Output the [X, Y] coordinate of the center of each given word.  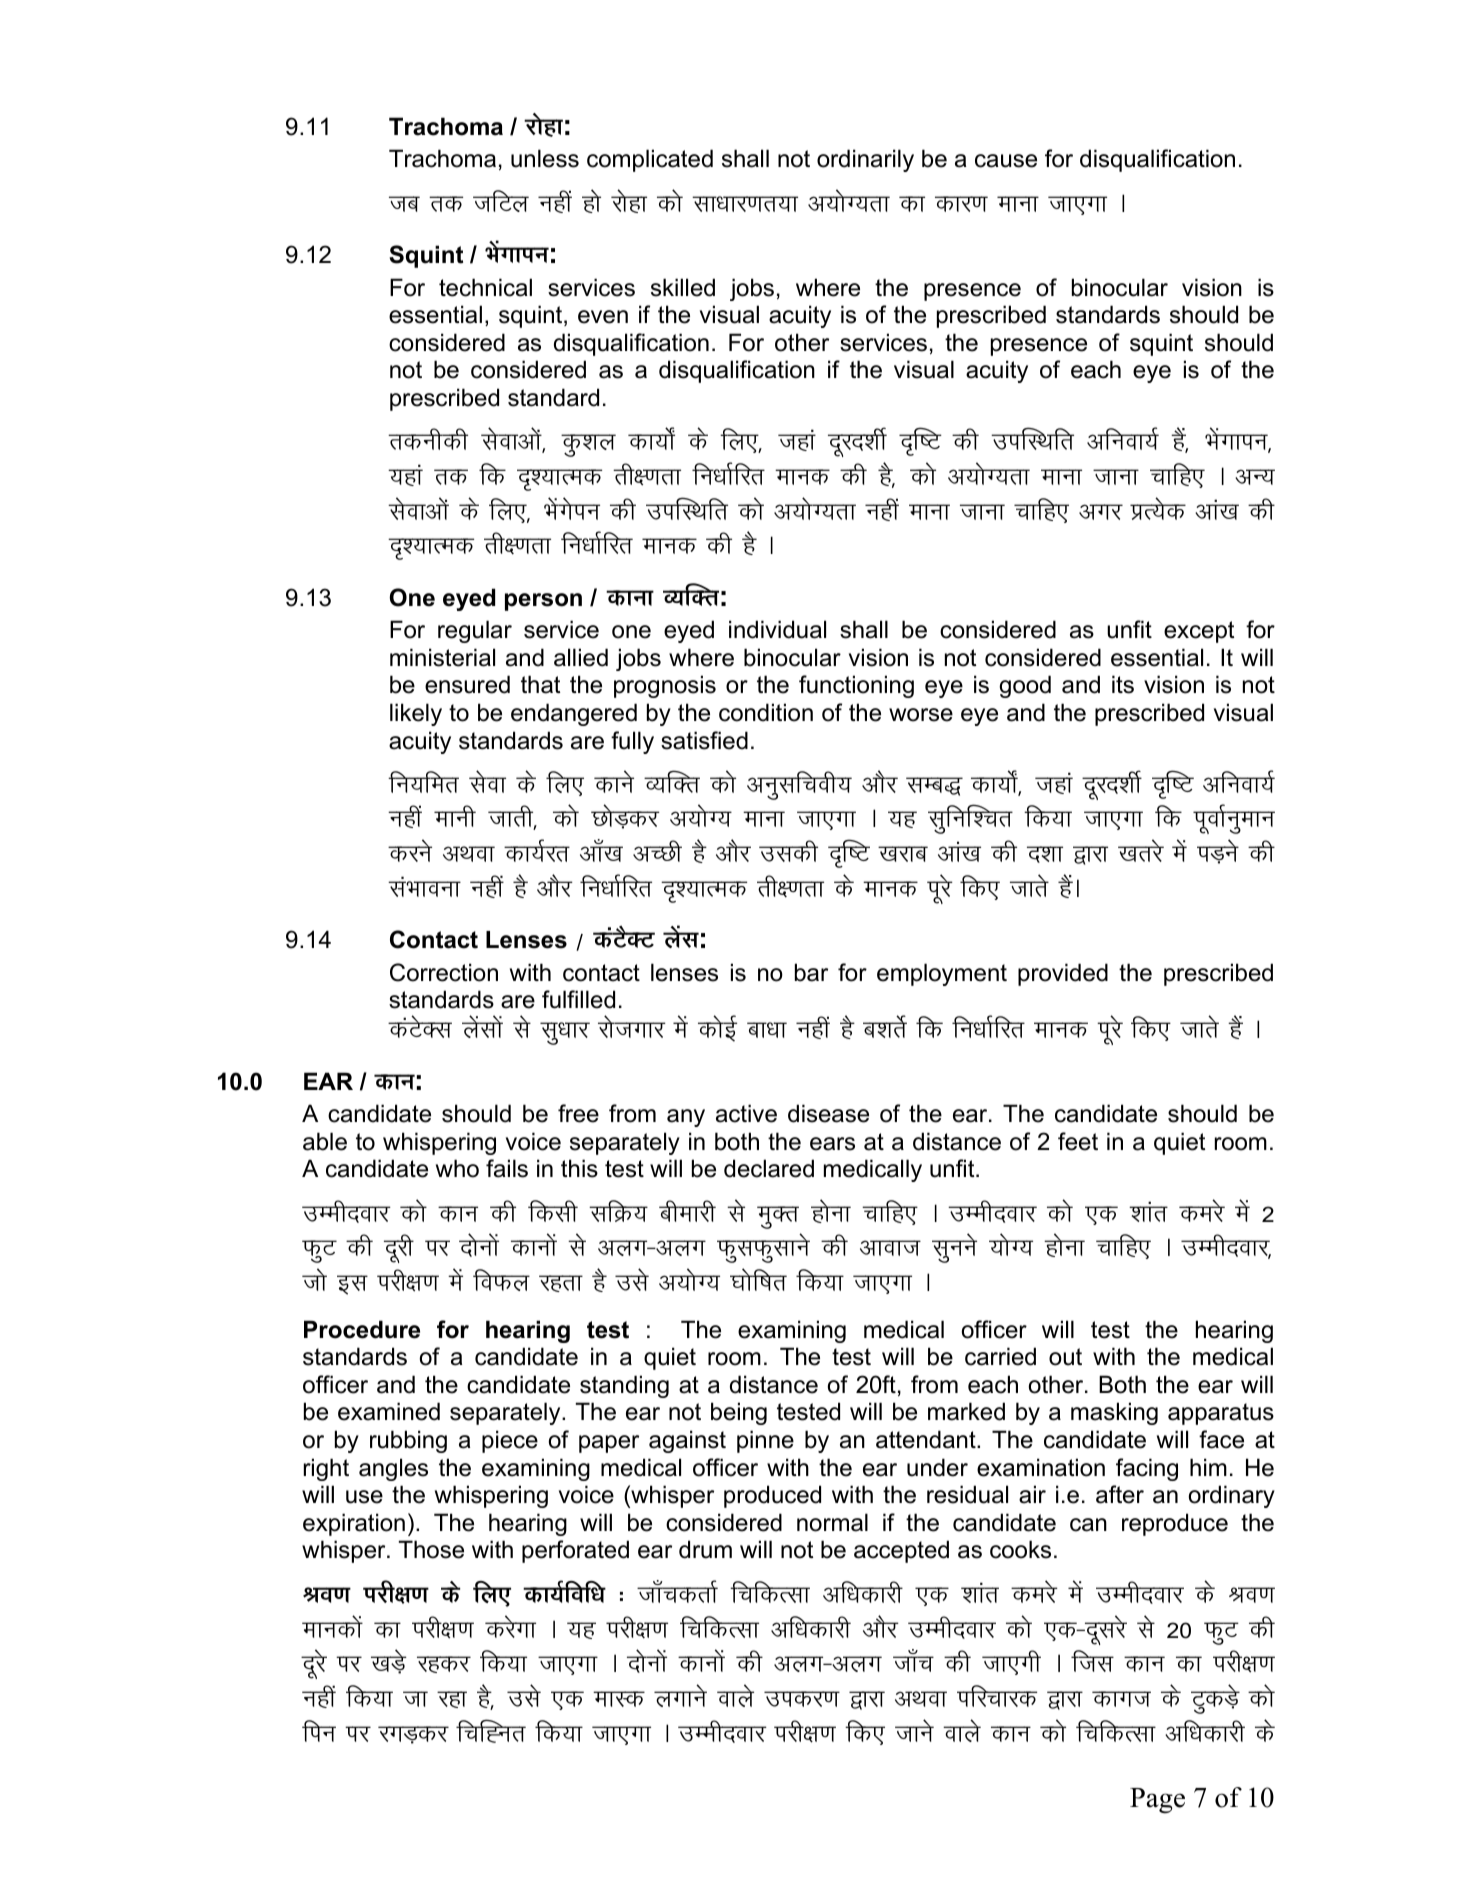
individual [777, 629]
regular [475, 631]
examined [389, 1411]
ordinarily [865, 160]
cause [1006, 161]
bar [811, 972]
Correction [444, 972]
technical [485, 287]
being [739, 1413]
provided [1063, 974]
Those [431, 1549]
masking [1114, 1413]
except [1199, 632]
